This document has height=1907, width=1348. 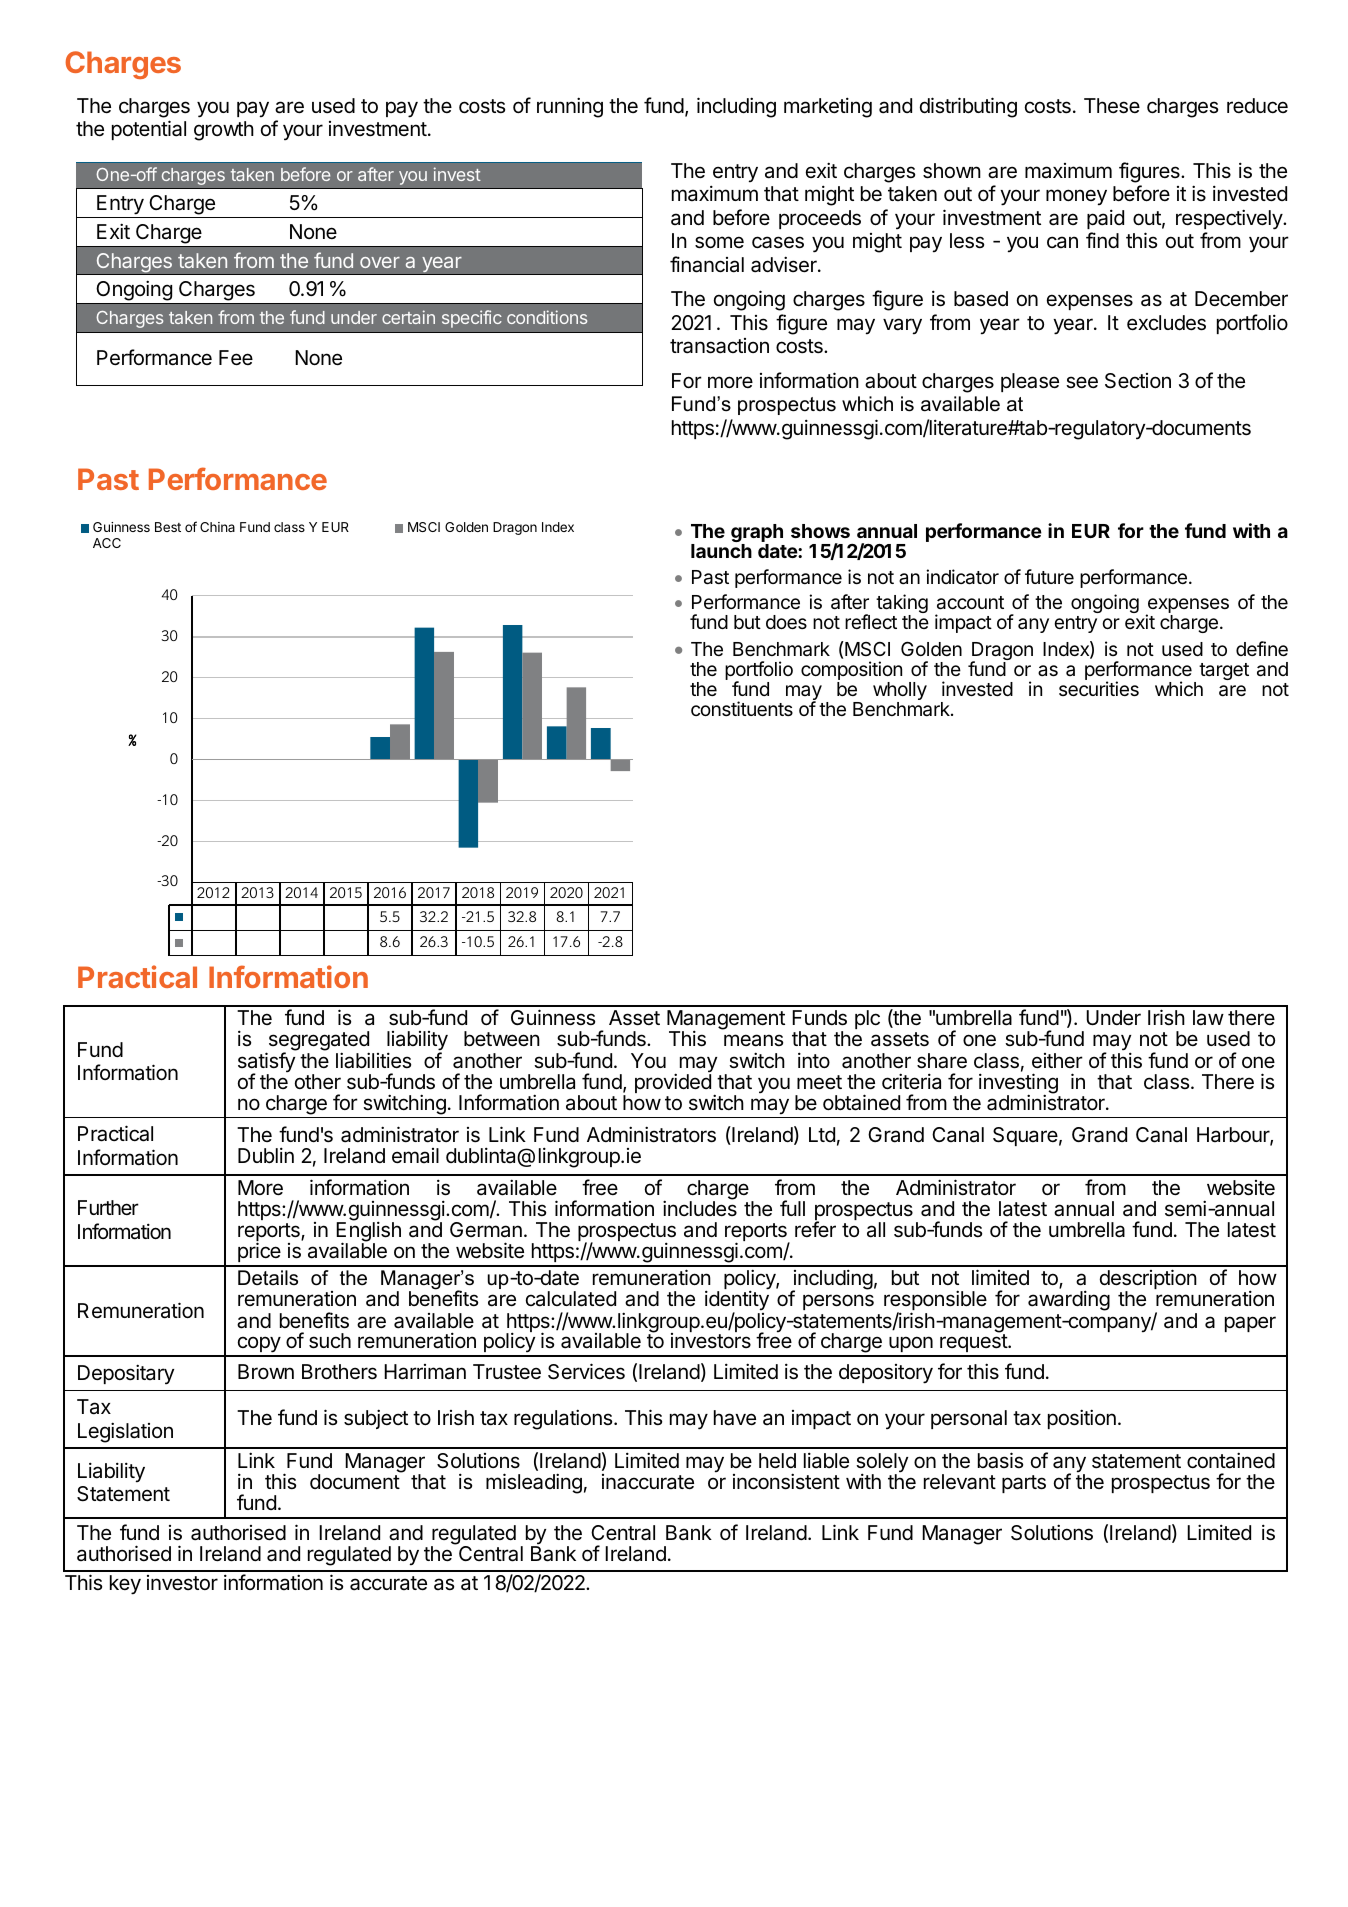 I want to click on future, so click(x=1049, y=576).
